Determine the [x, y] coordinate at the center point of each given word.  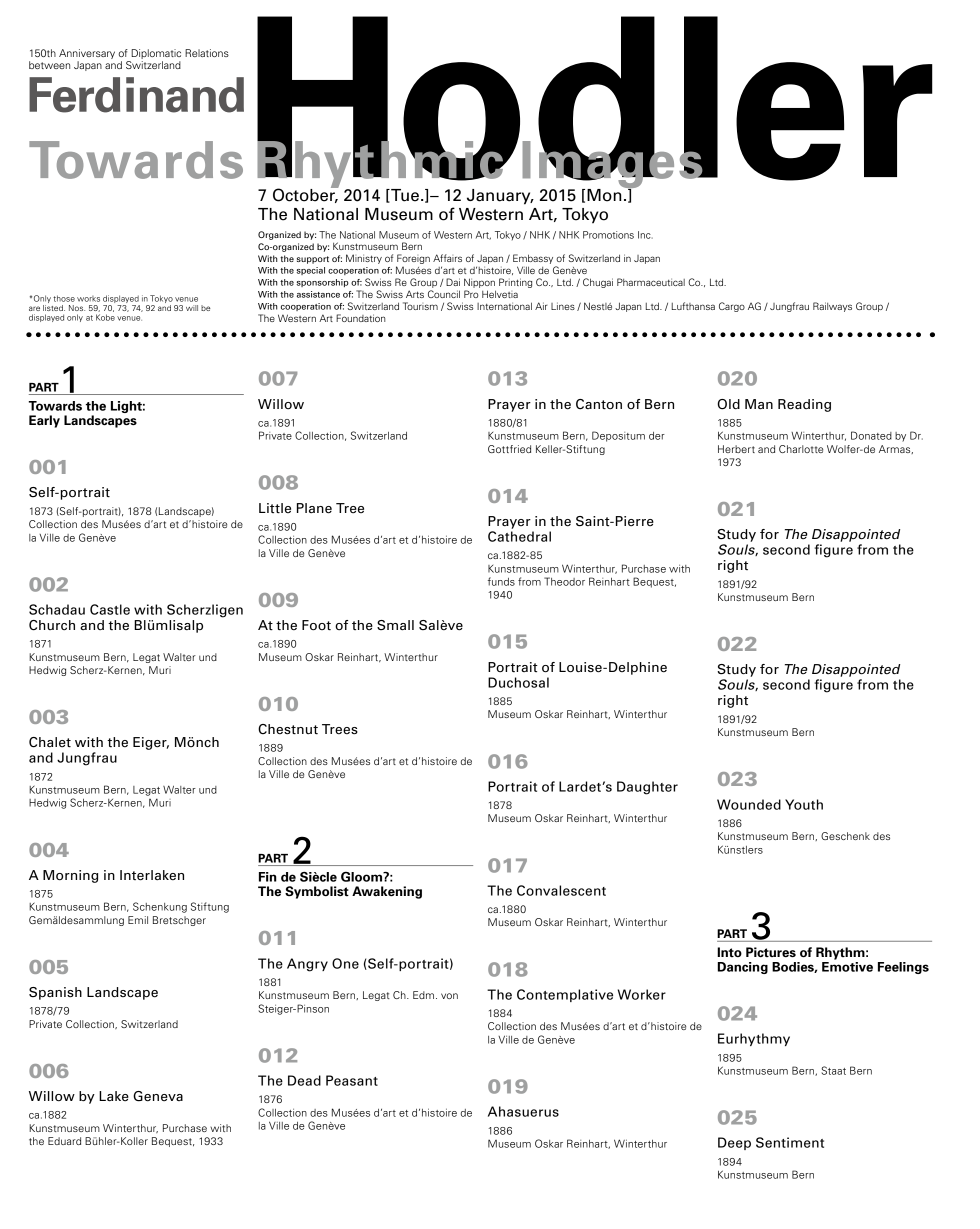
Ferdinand [136, 95]
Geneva [158, 1096]
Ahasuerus [523, 1111]
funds [501, 581]
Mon [605, 194]
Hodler [595, 99]
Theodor [564, 581]
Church [52, 625]
